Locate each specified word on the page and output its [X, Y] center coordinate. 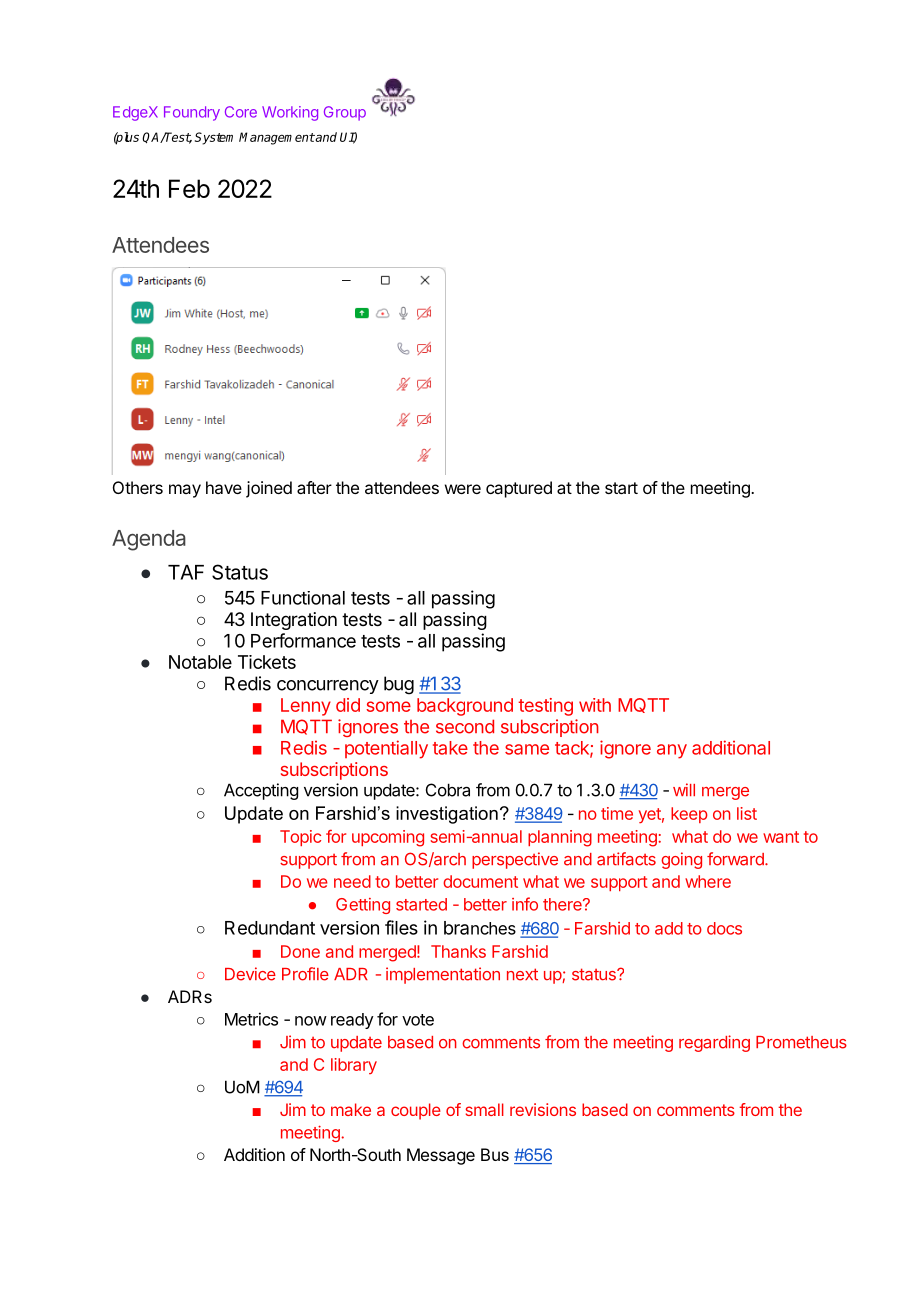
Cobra [448, 790]
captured [519, 489]
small [485, 1109]
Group [345, 113]
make [351, 1109]
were [463, 489]
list [747, 813]
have [224, 487]
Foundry [192, 113]
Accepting [261, 791]
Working [290, 113]
